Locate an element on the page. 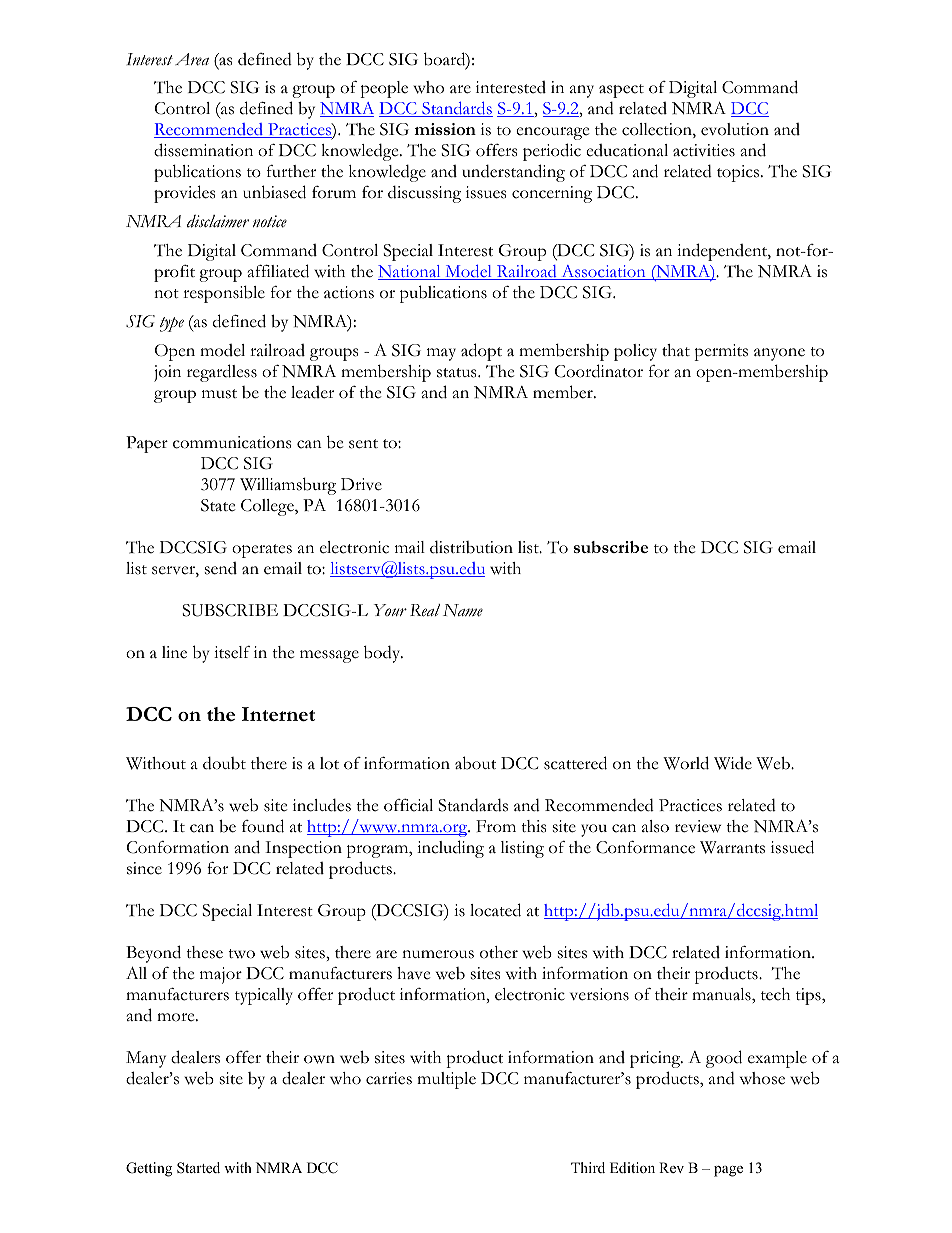  mission is located at coordinates (445, 129).
